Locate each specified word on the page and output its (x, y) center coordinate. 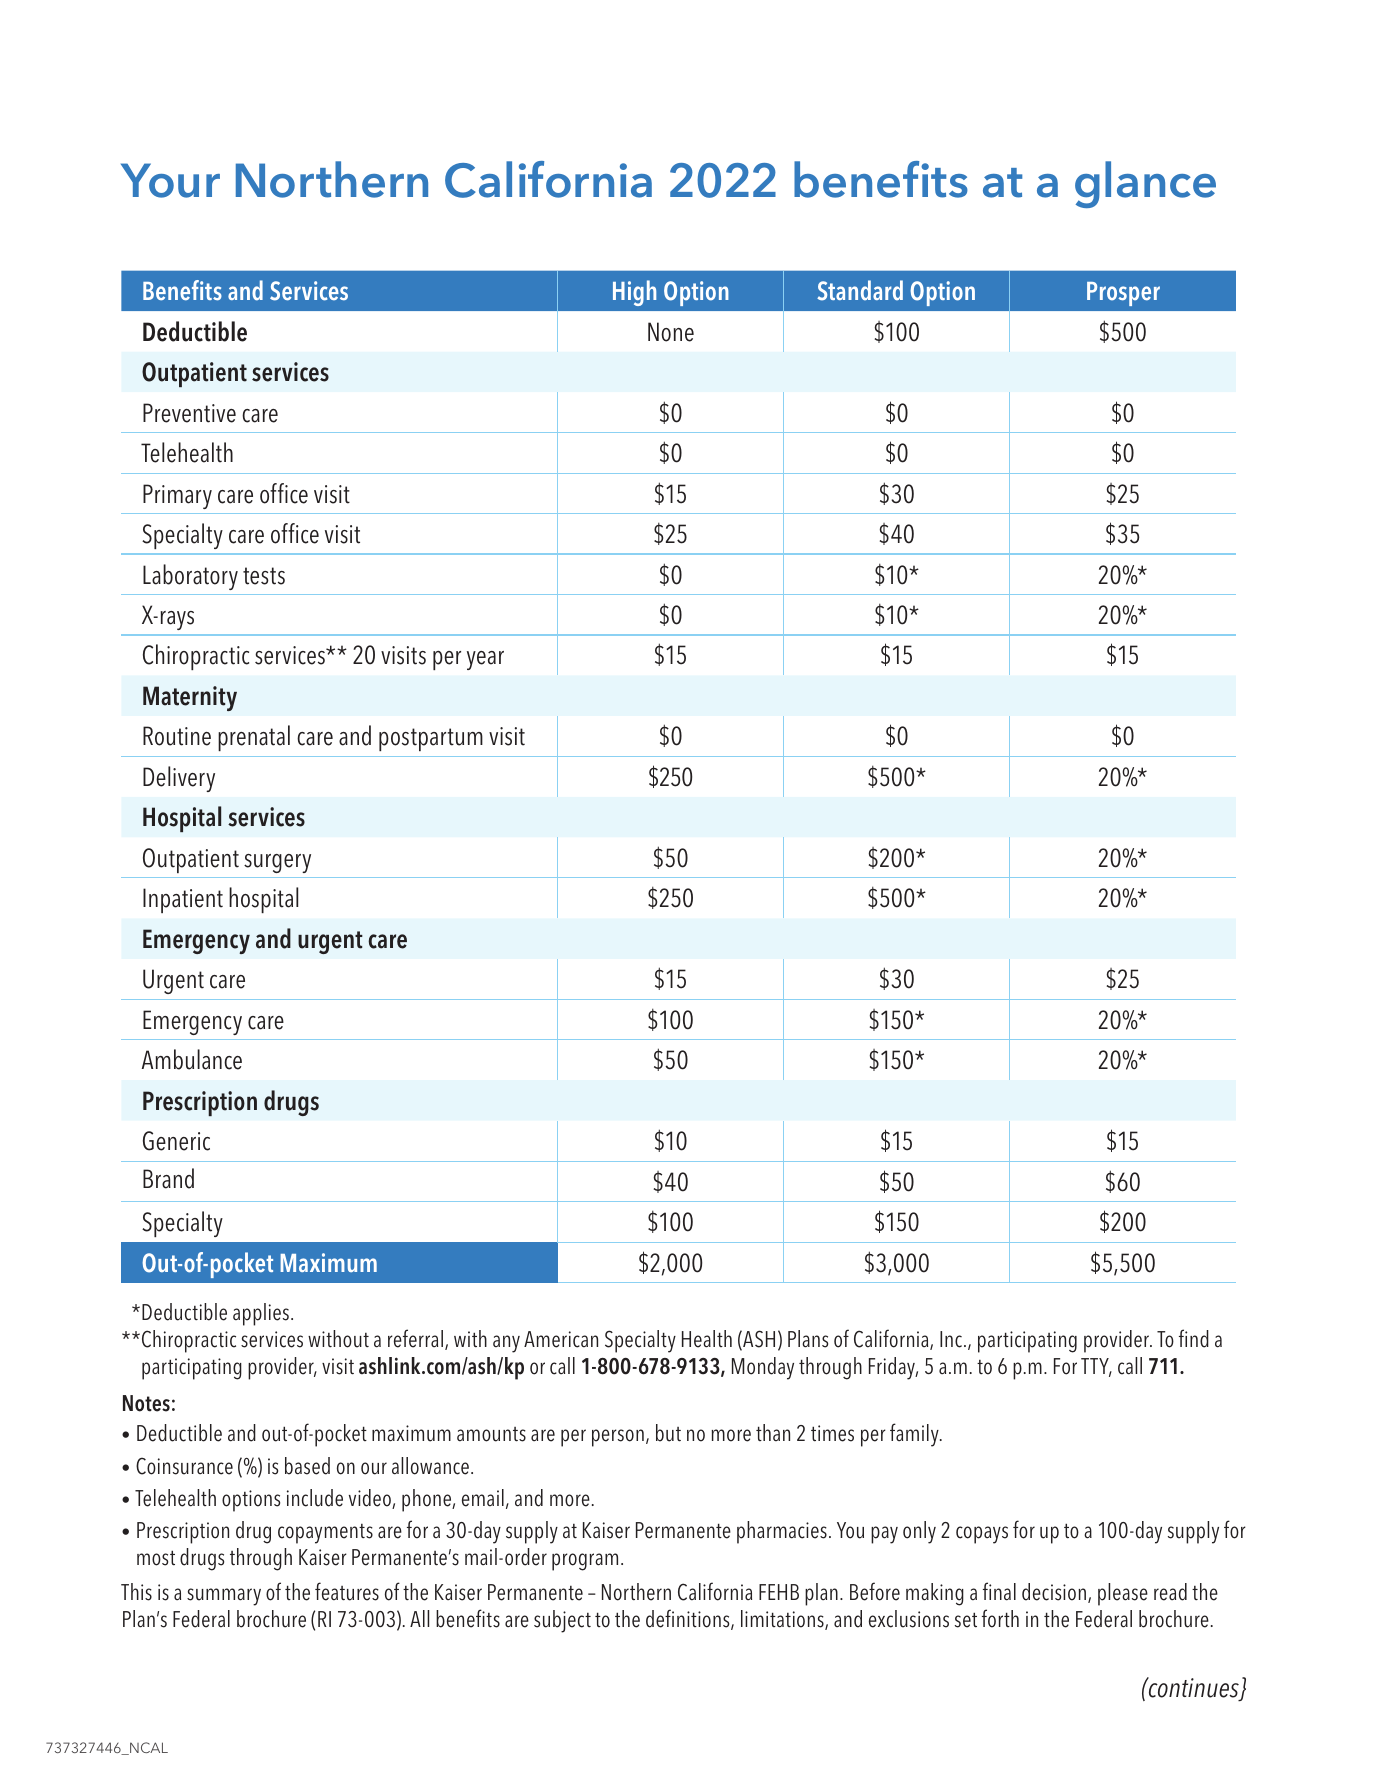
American (561, 1339)
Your (170, 180)
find (1194, 1338)
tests (264, 576)
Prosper (1123, 294)
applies (261, 1314)
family (915, 1435)
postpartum (431, 739)
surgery (277, 863)
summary (224, 1597)
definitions (689, 1619)
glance (1145, 184)
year (485, 660)
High (634, 293)
